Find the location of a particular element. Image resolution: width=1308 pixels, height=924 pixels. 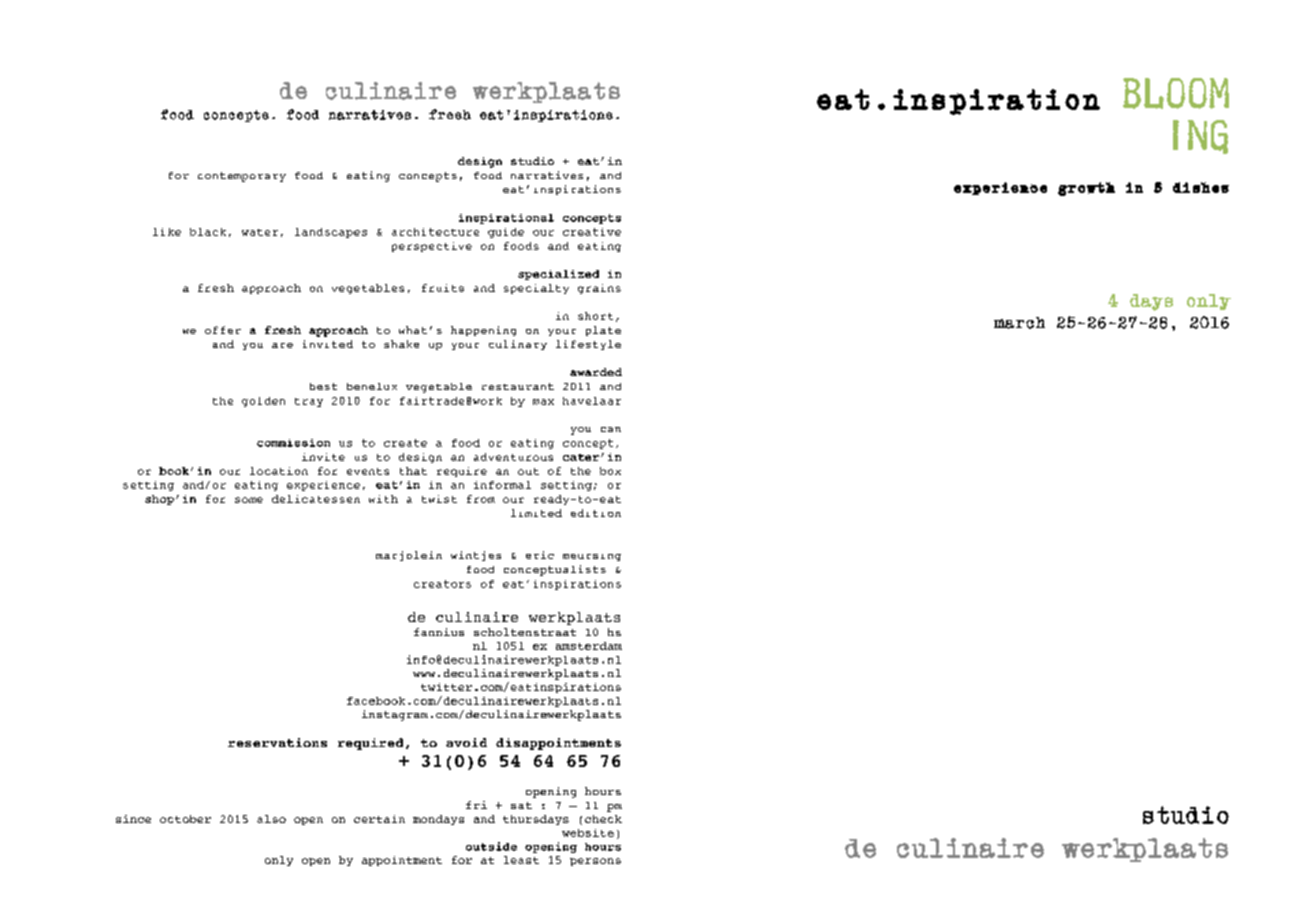

location is located at coordinates (279, 471).
